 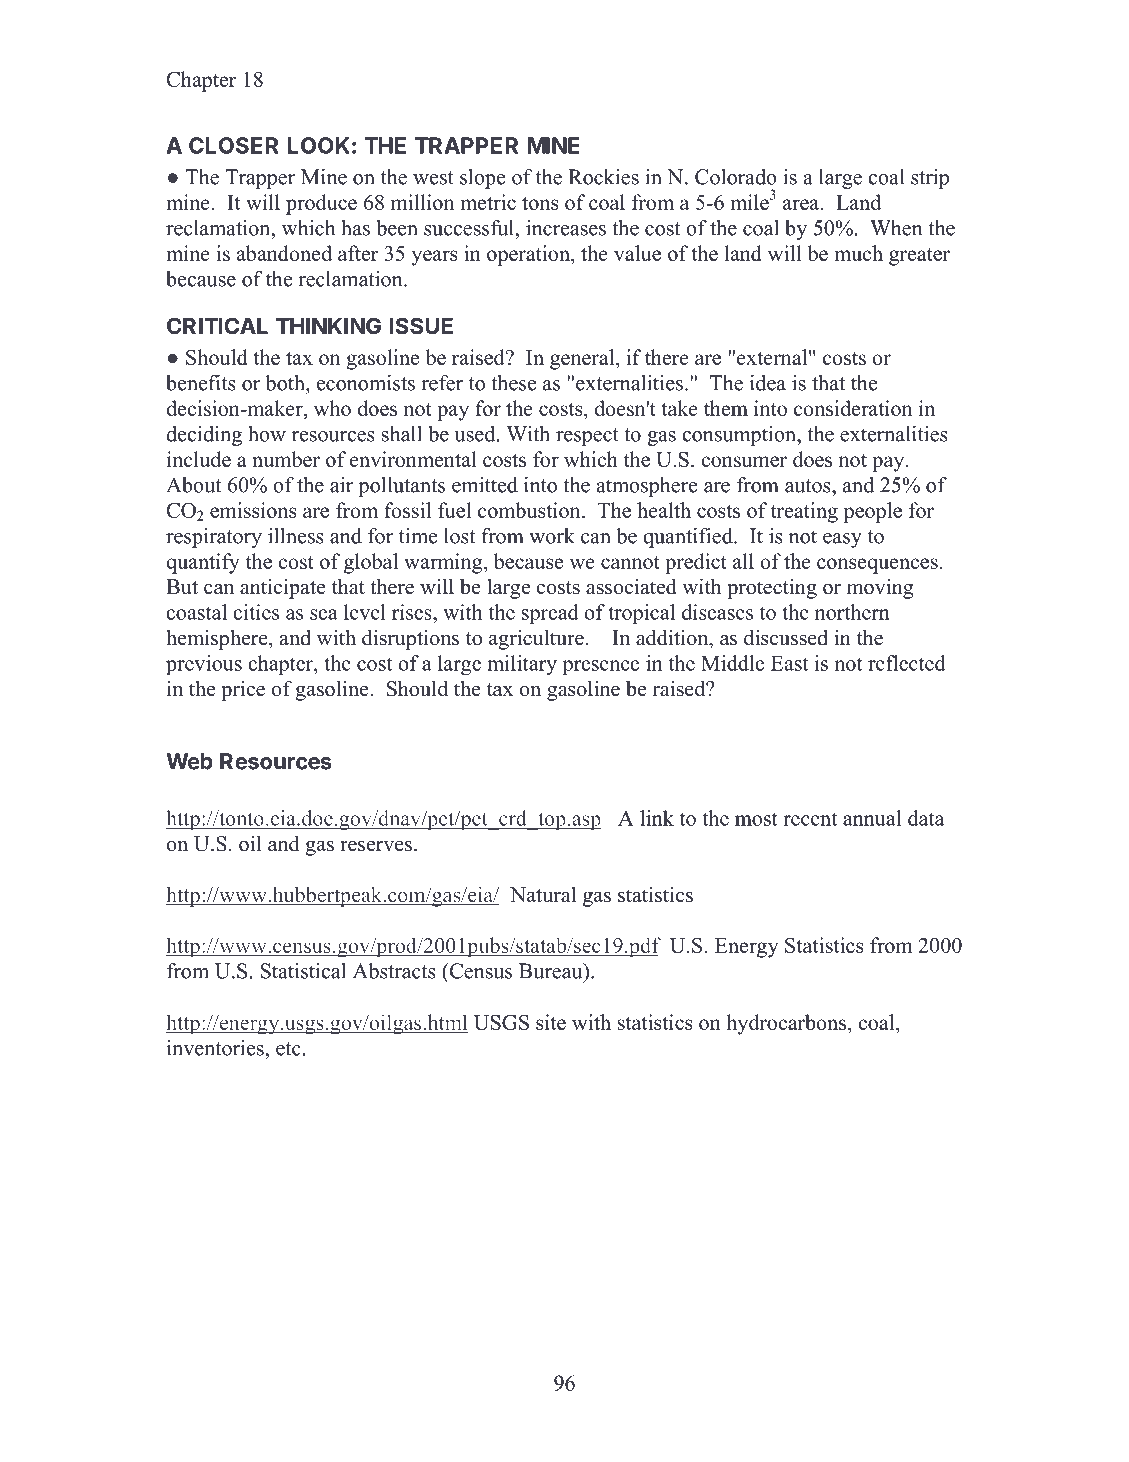 I want to click on hydrocarbons, so click(x=786, y=1024).
